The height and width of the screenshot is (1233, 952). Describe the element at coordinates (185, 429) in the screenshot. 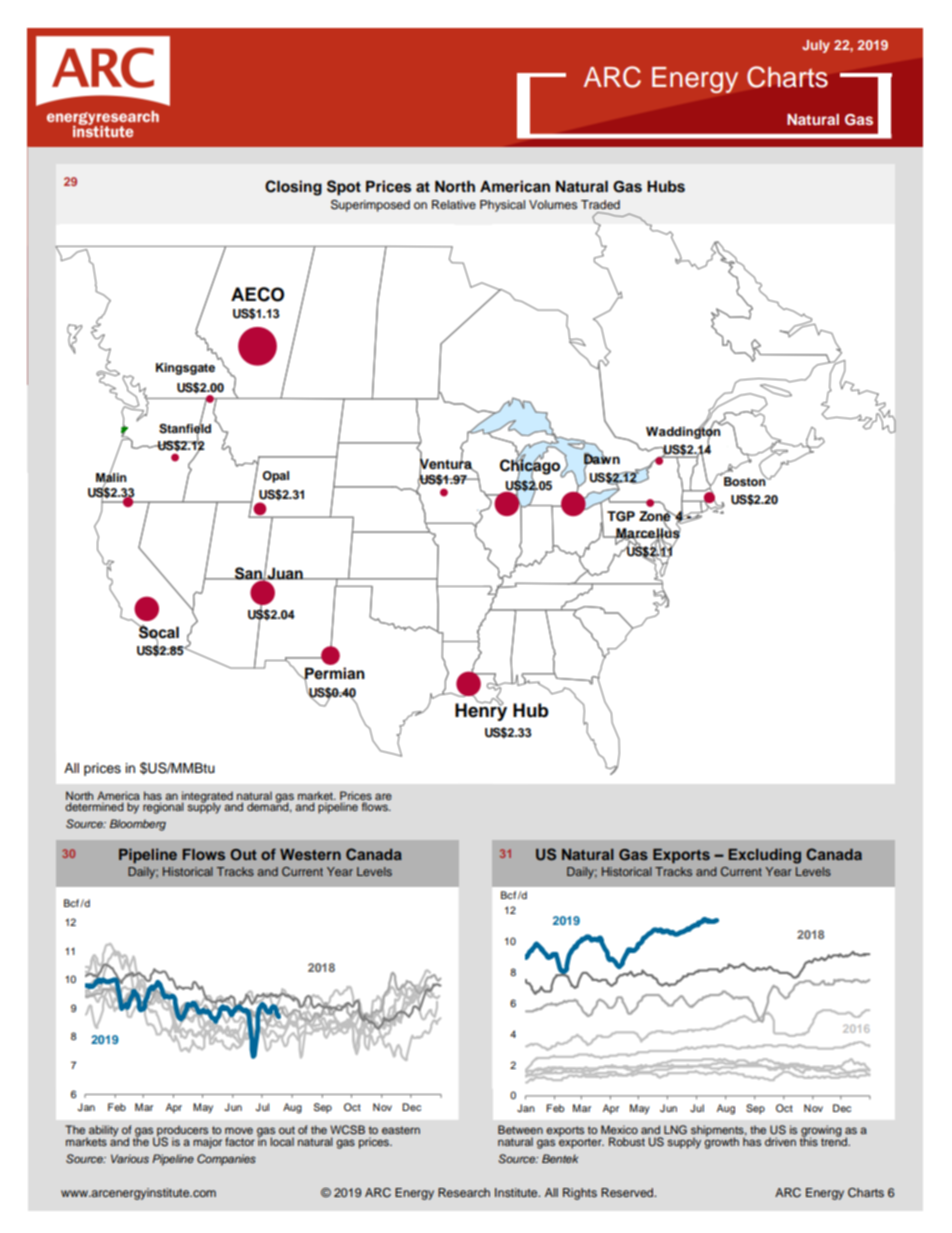

I see `Stanfield` at that location.
